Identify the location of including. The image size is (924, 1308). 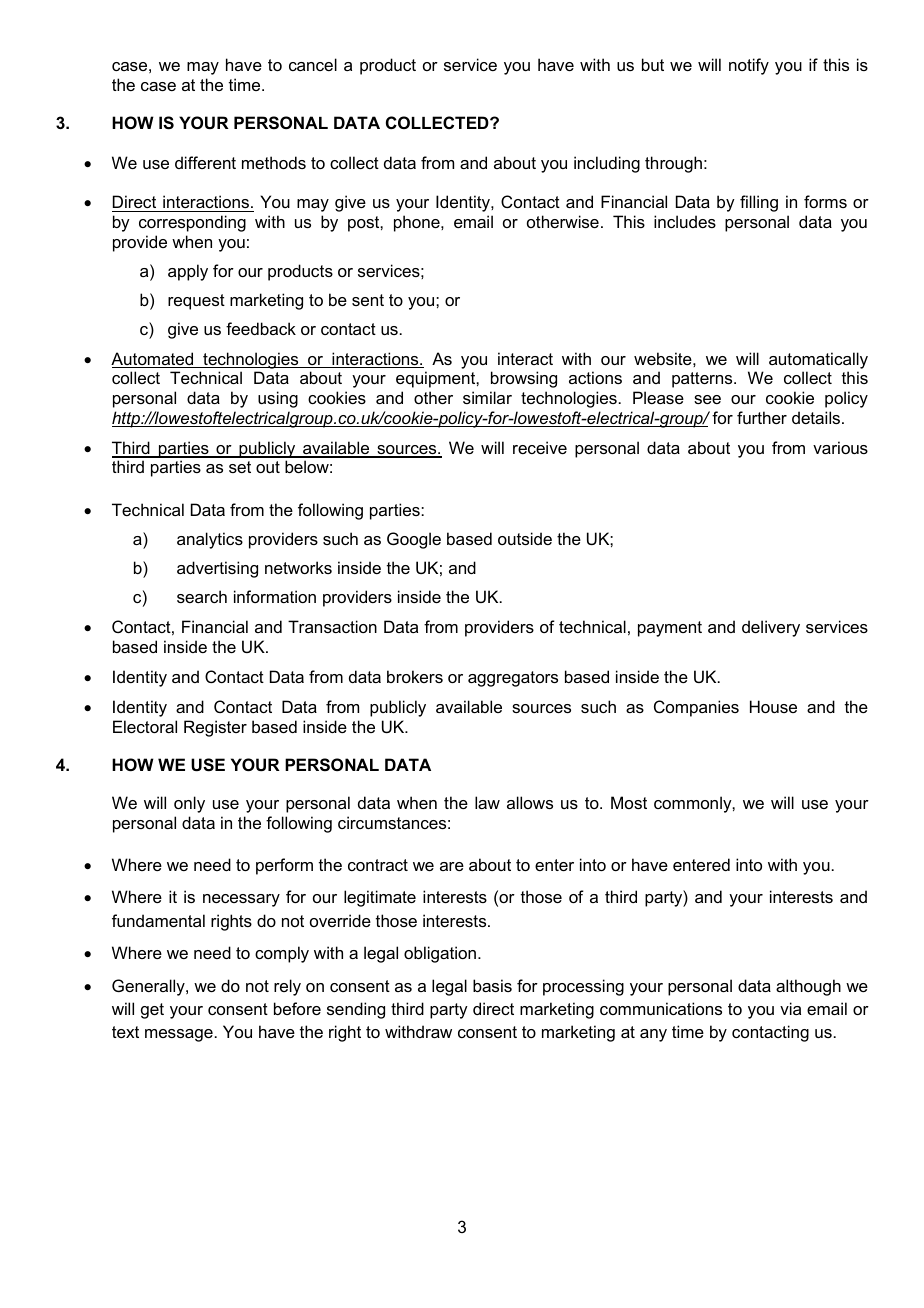
(607, 164).
